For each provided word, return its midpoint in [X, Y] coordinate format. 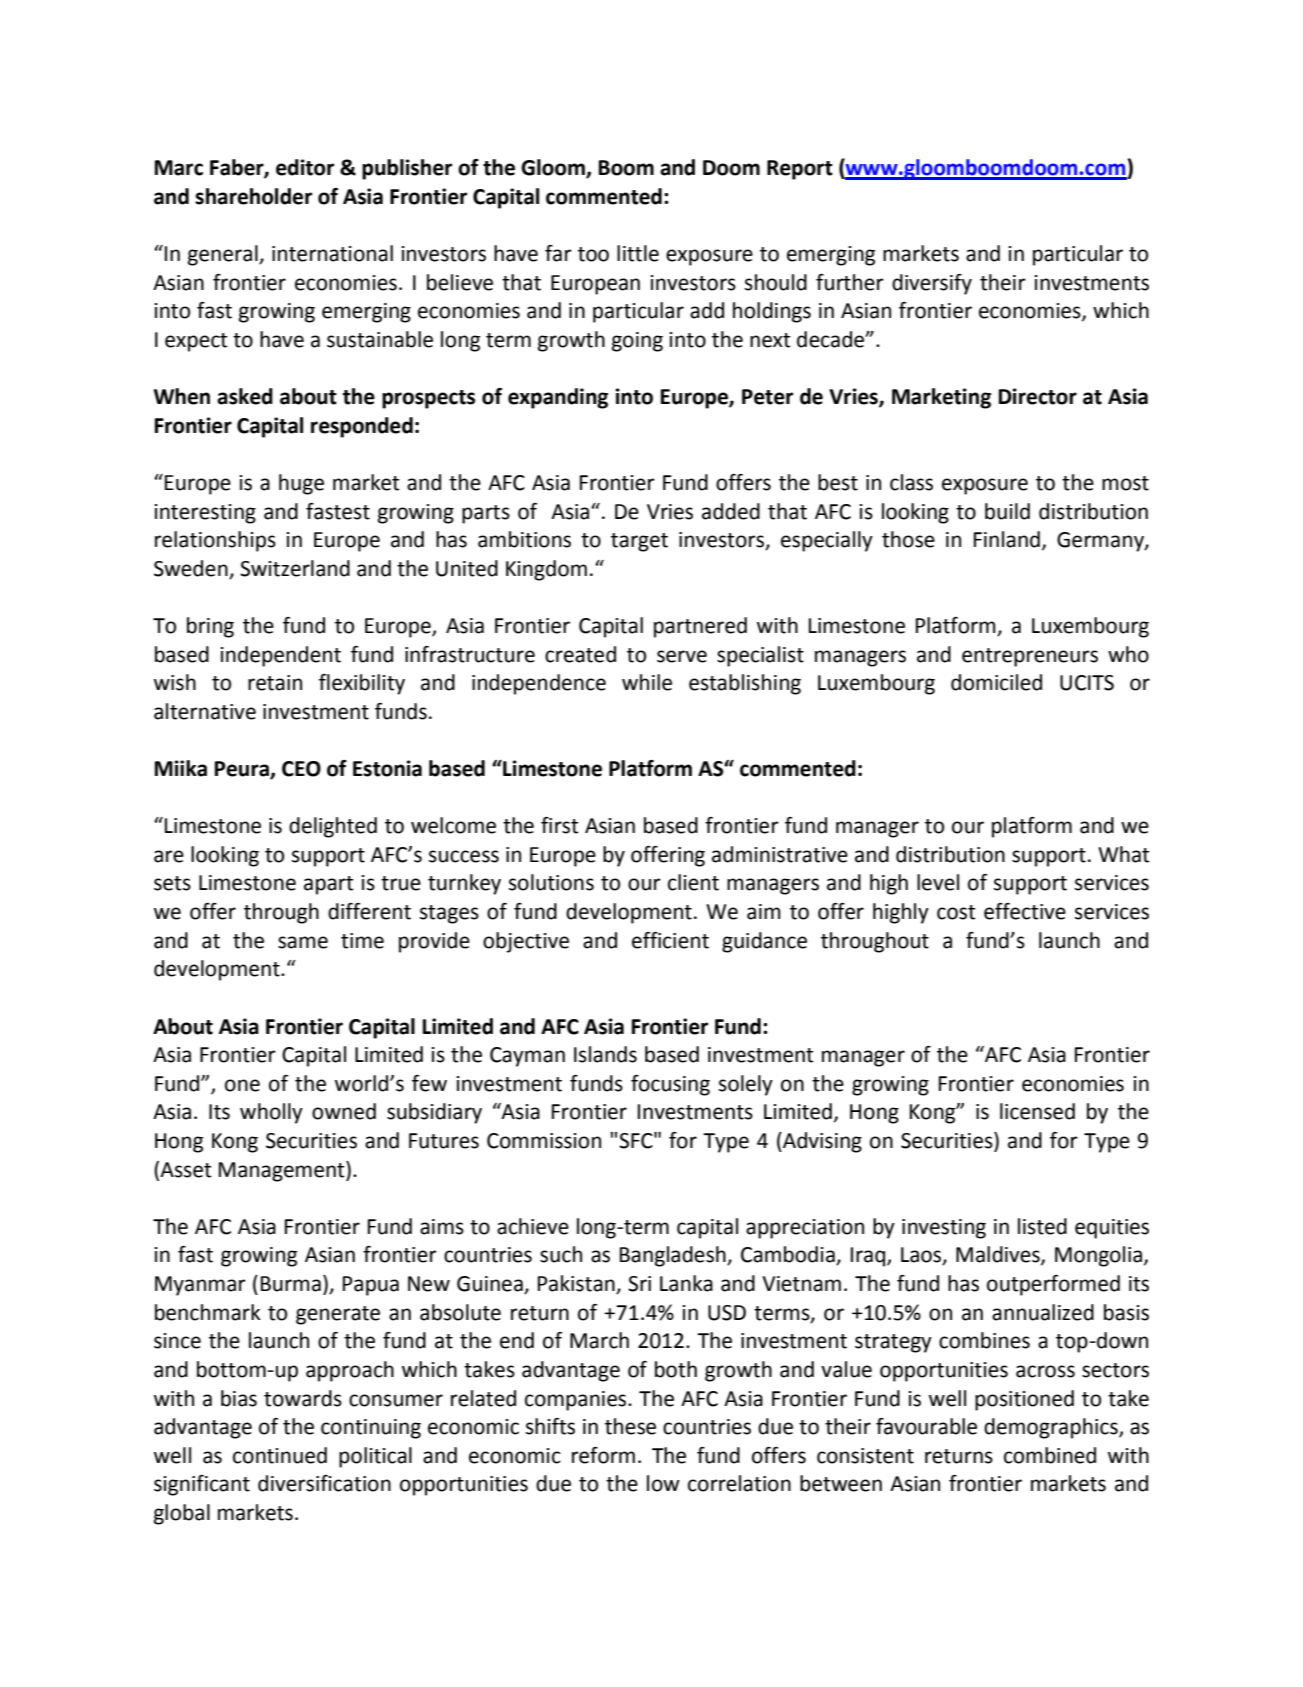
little [638, 253]
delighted [333, 827]
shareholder [253, 196]
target [639, 542]
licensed [1037, 1111]
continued [280, 1455]
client [693, 882]
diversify [932, 284]
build [1007, 511]
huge [301, 484]
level [938, 882]
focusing [670, 1085]
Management [283, 1171]
